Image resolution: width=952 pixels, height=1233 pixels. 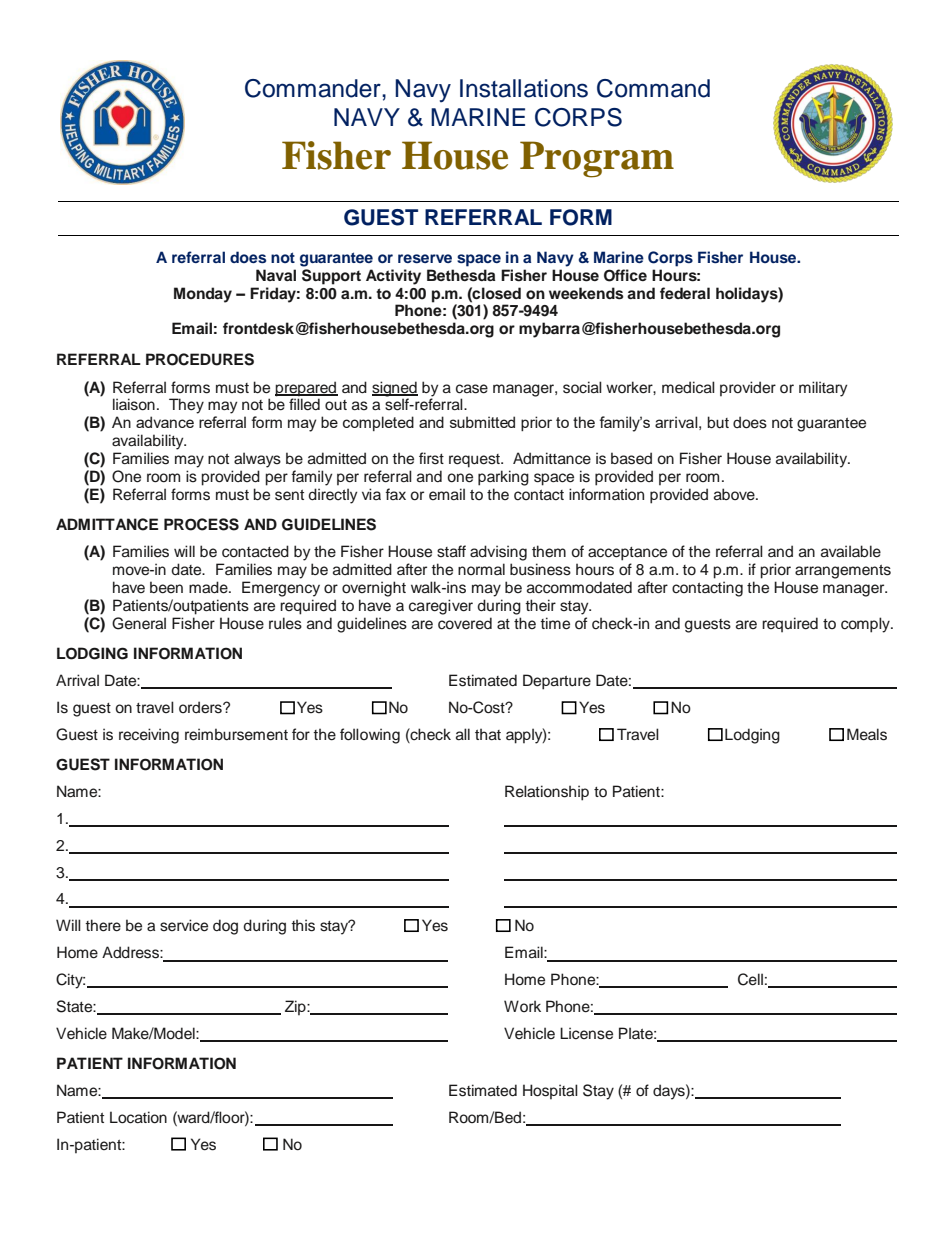 I want to click on Relationship, so click(x=547, y=793).
